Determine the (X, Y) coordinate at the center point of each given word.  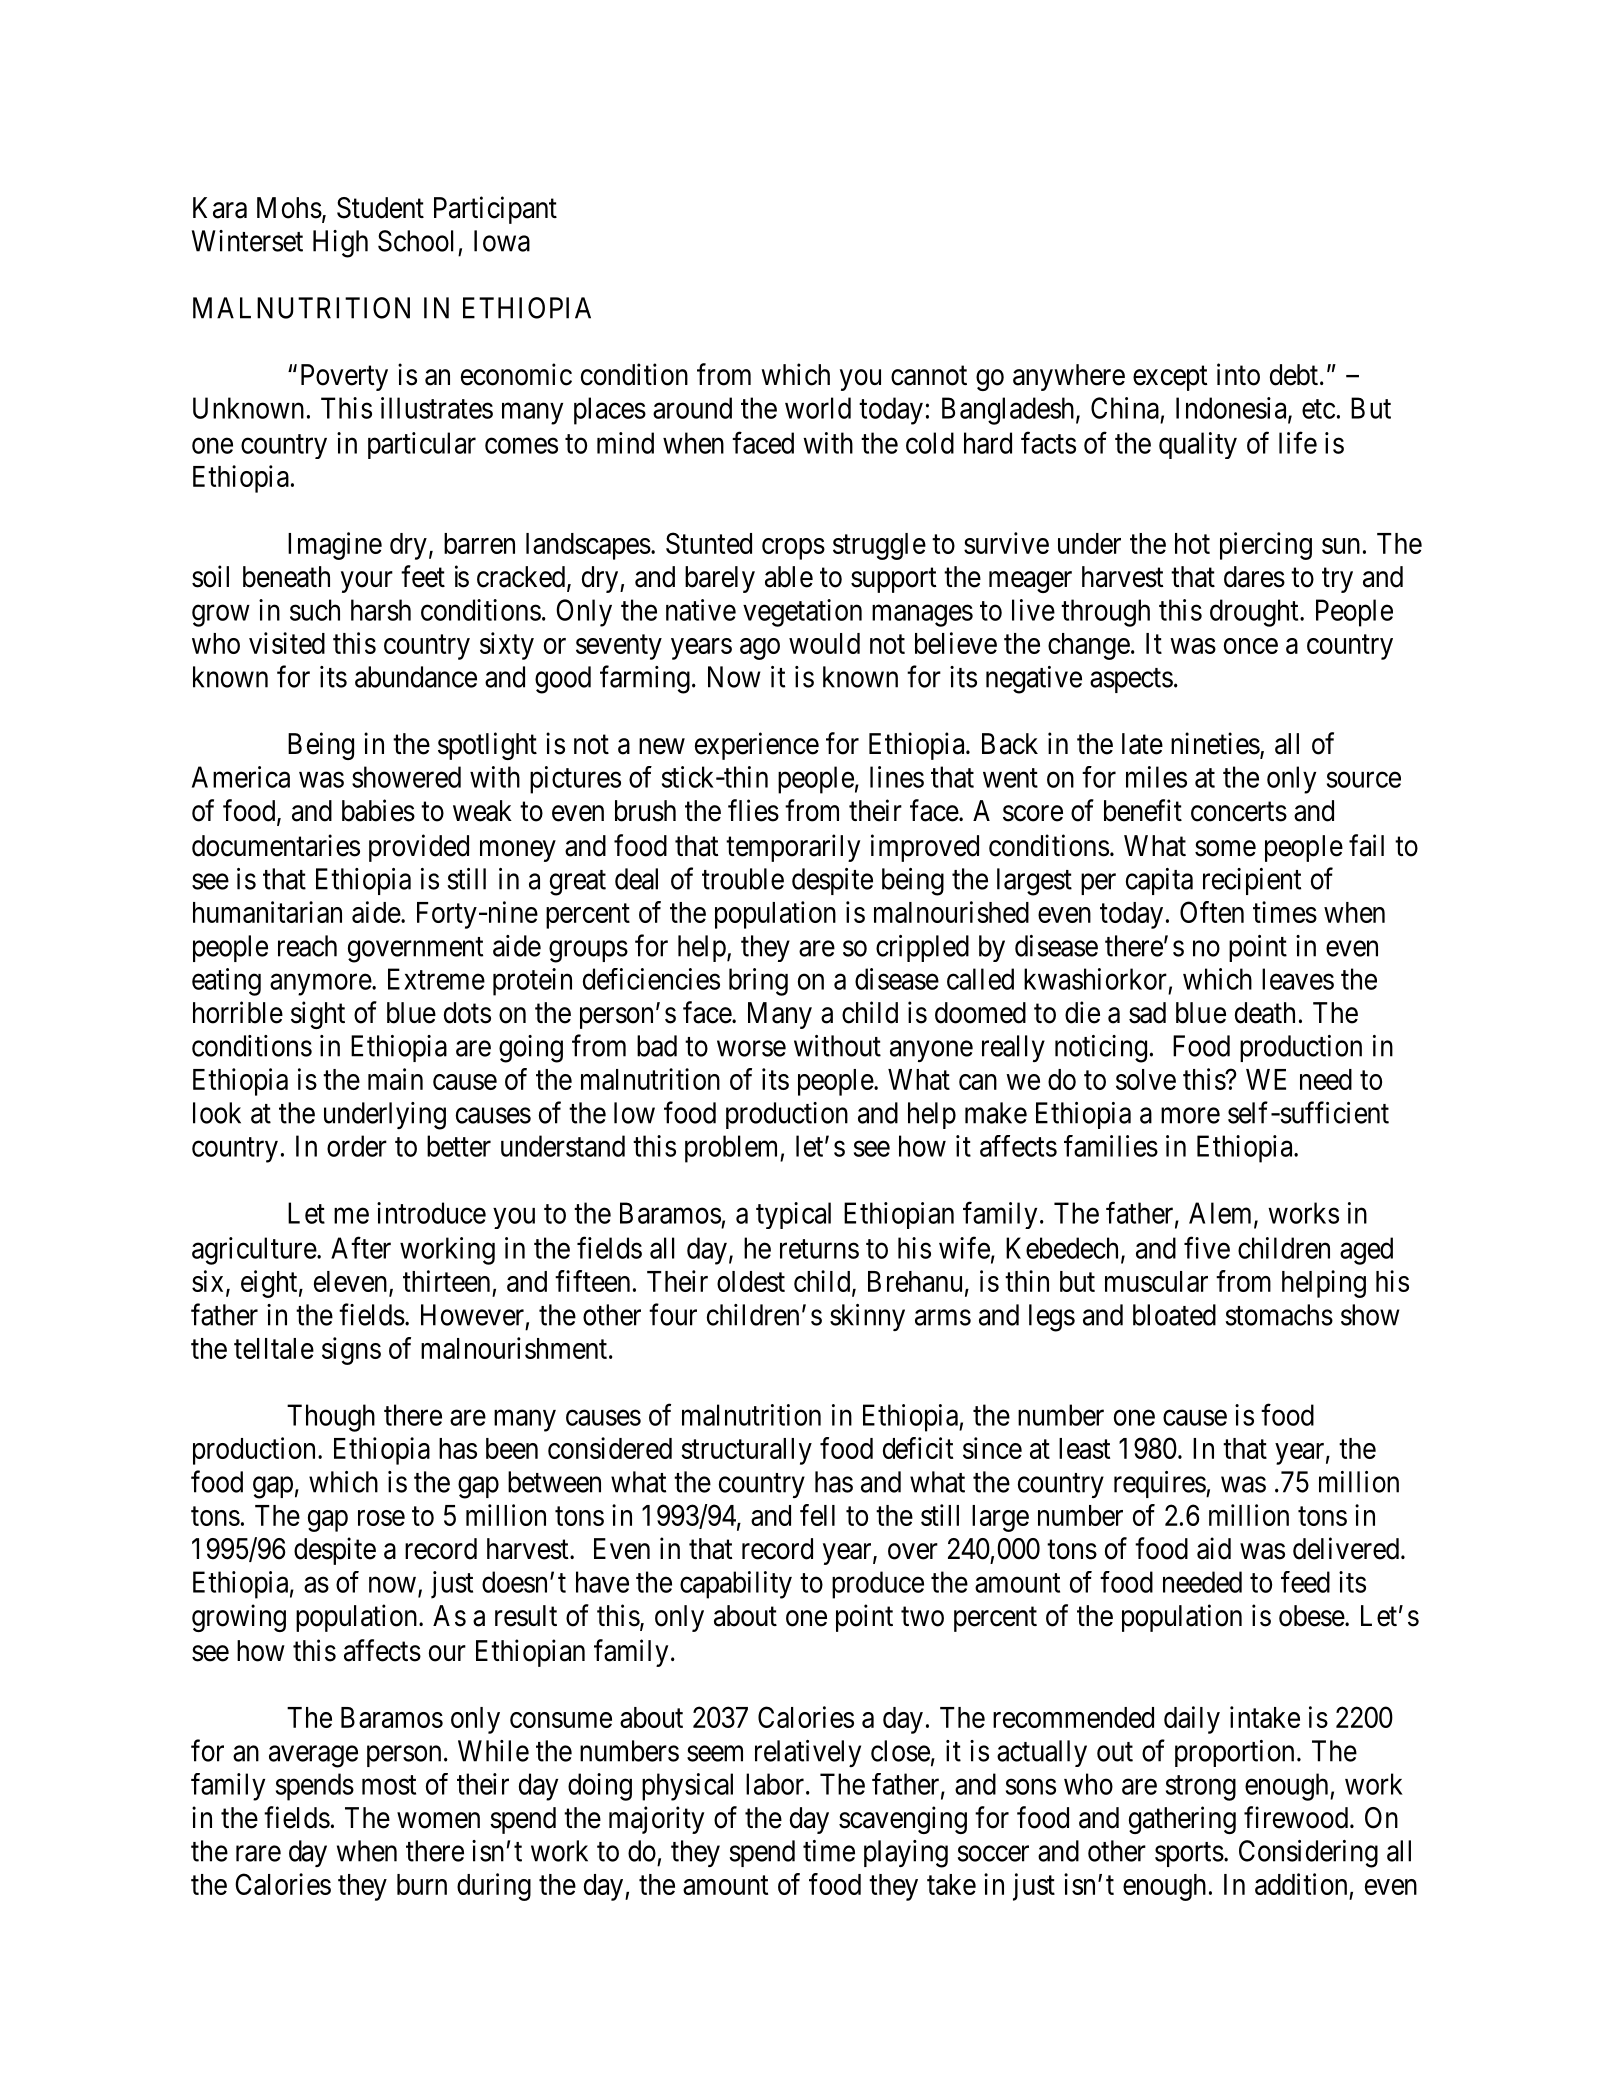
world (818, 408)
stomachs (1279, 1315)
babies (378, 810)
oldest (751, 1281)
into (1238, 374)
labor (775, 1784)
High (340, 244)
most (389, 1785)
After (361, 1247)
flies (753, 810)
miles (1156, 777)
